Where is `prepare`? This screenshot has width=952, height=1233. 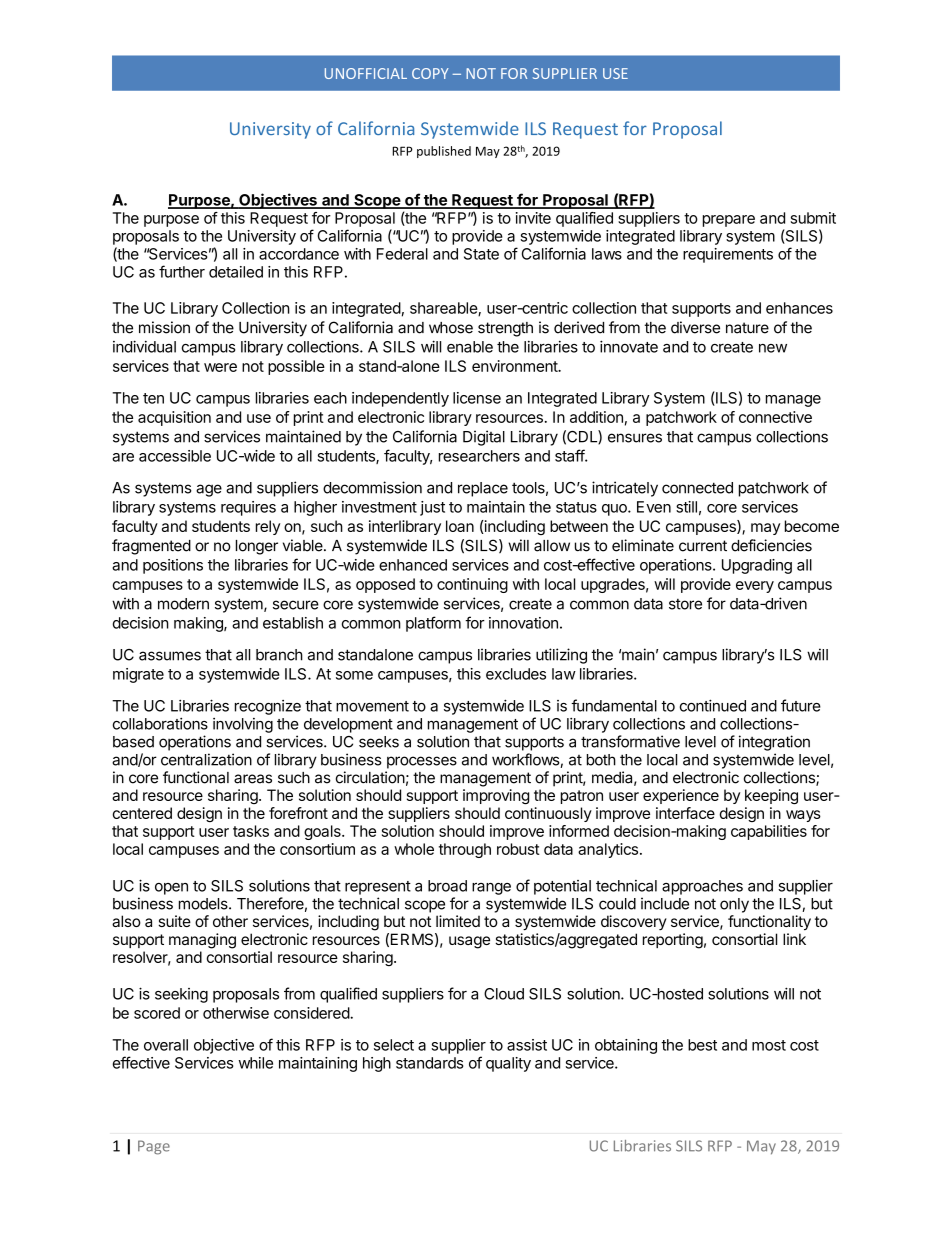 prepare is located at coordinates (729, 221).
